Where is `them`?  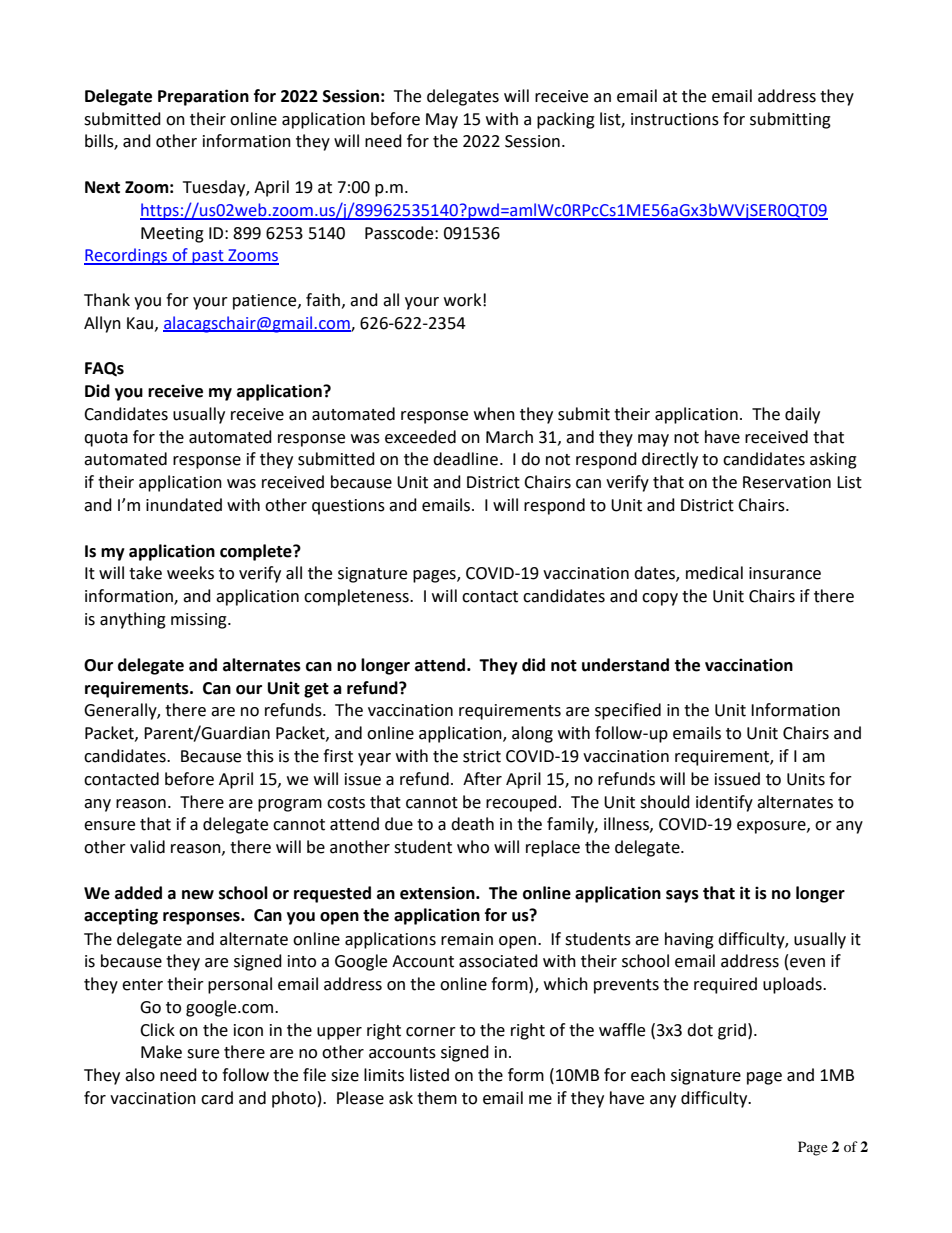 them is located at coordinates (437, 1098).
